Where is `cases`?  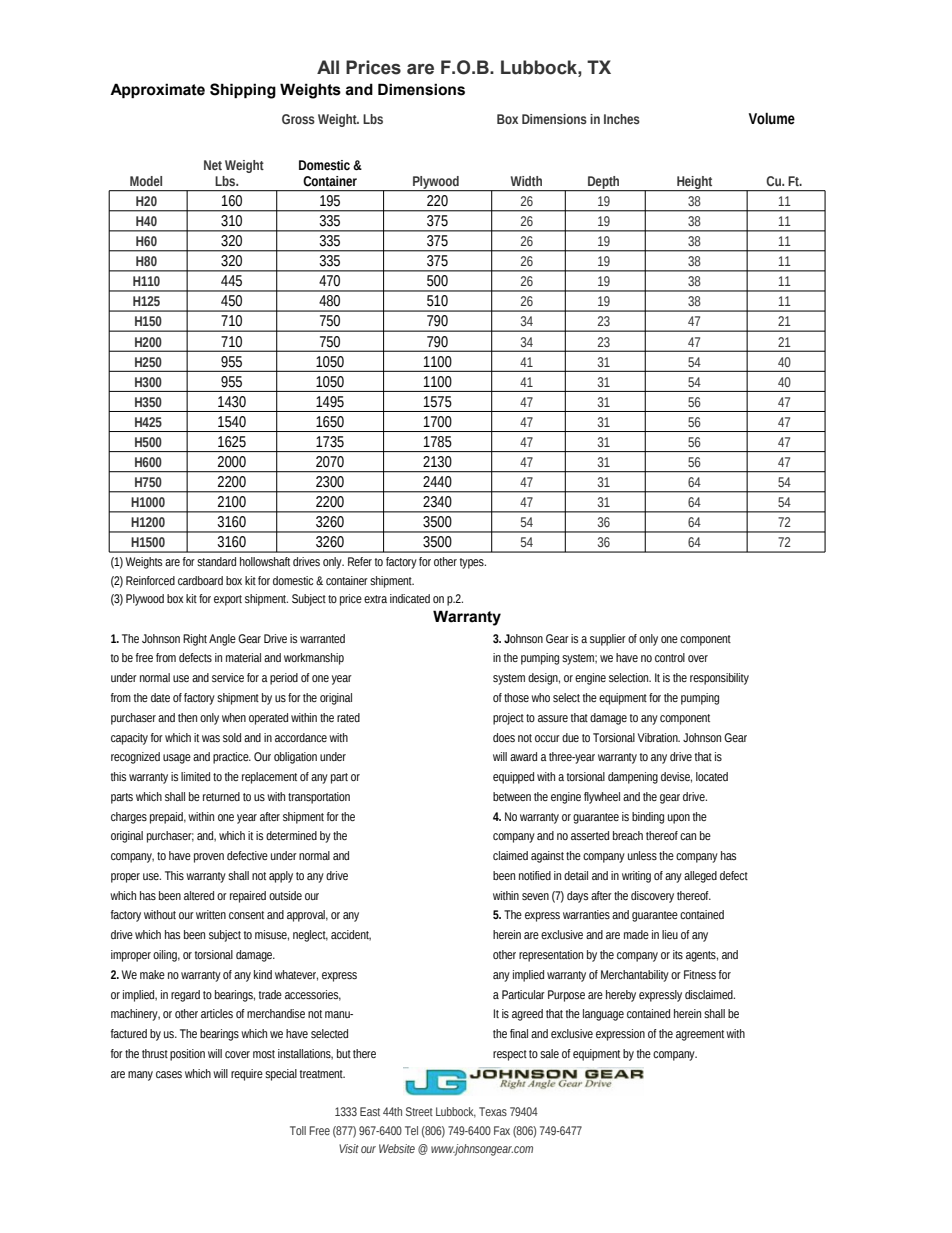
cases is located at coordinates (169, 1074).
